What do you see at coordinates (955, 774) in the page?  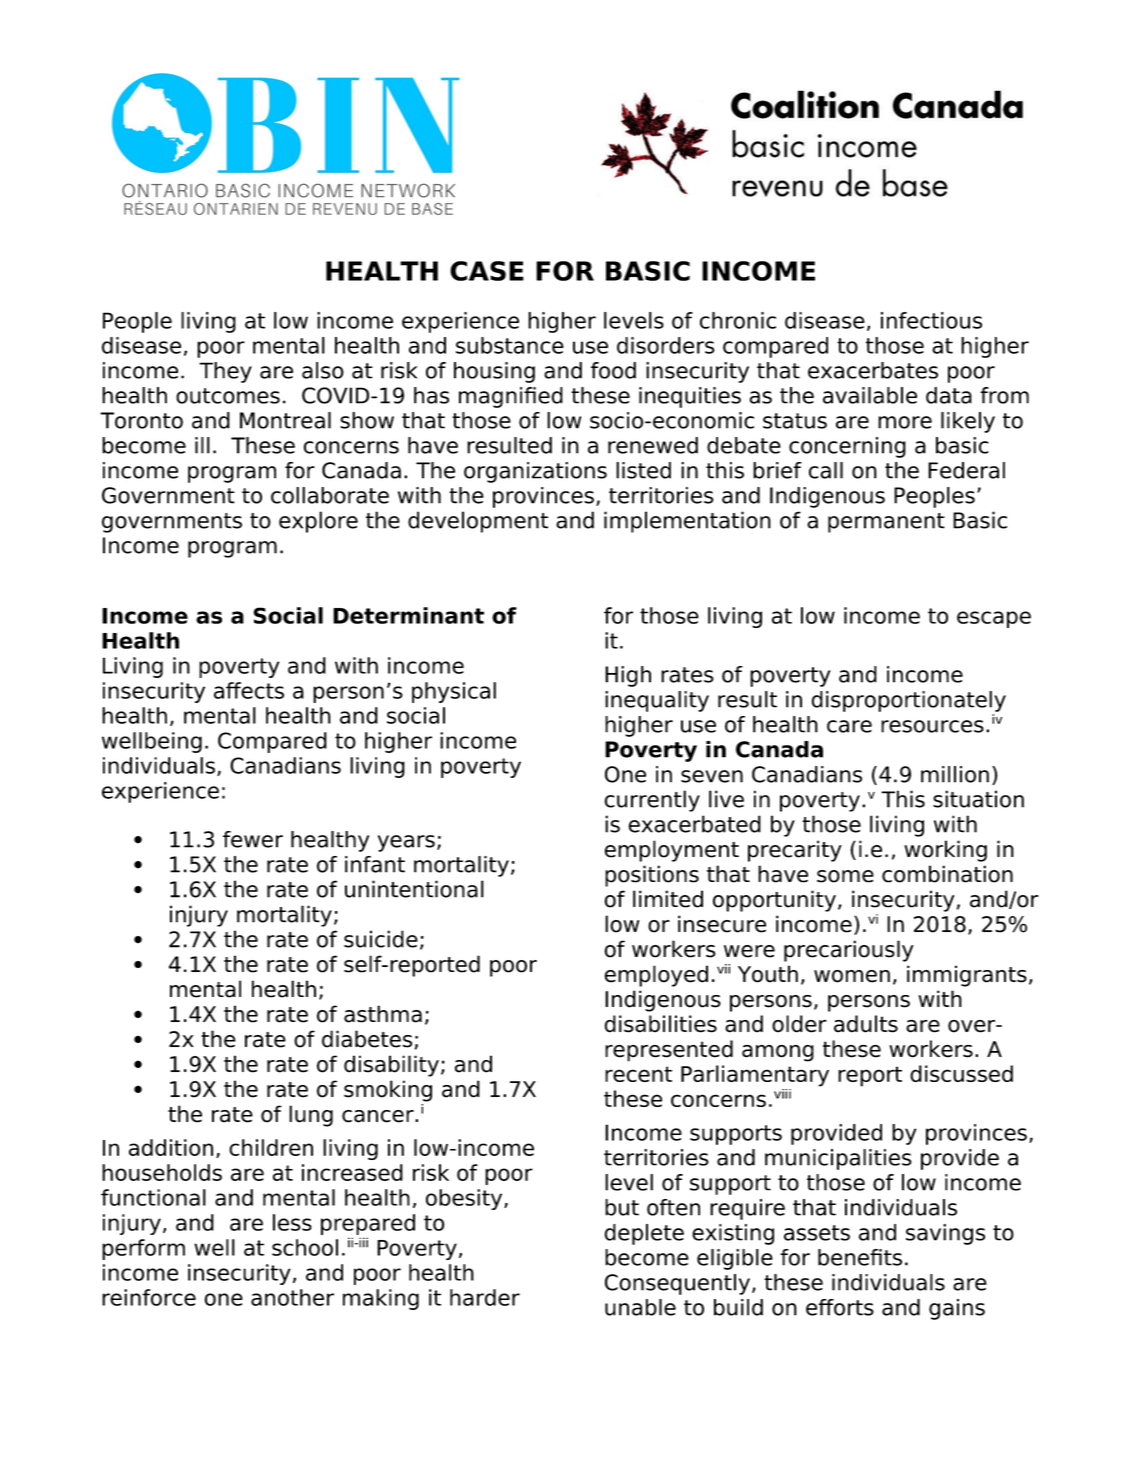 I see `million` at bounding box center [955, 774].
